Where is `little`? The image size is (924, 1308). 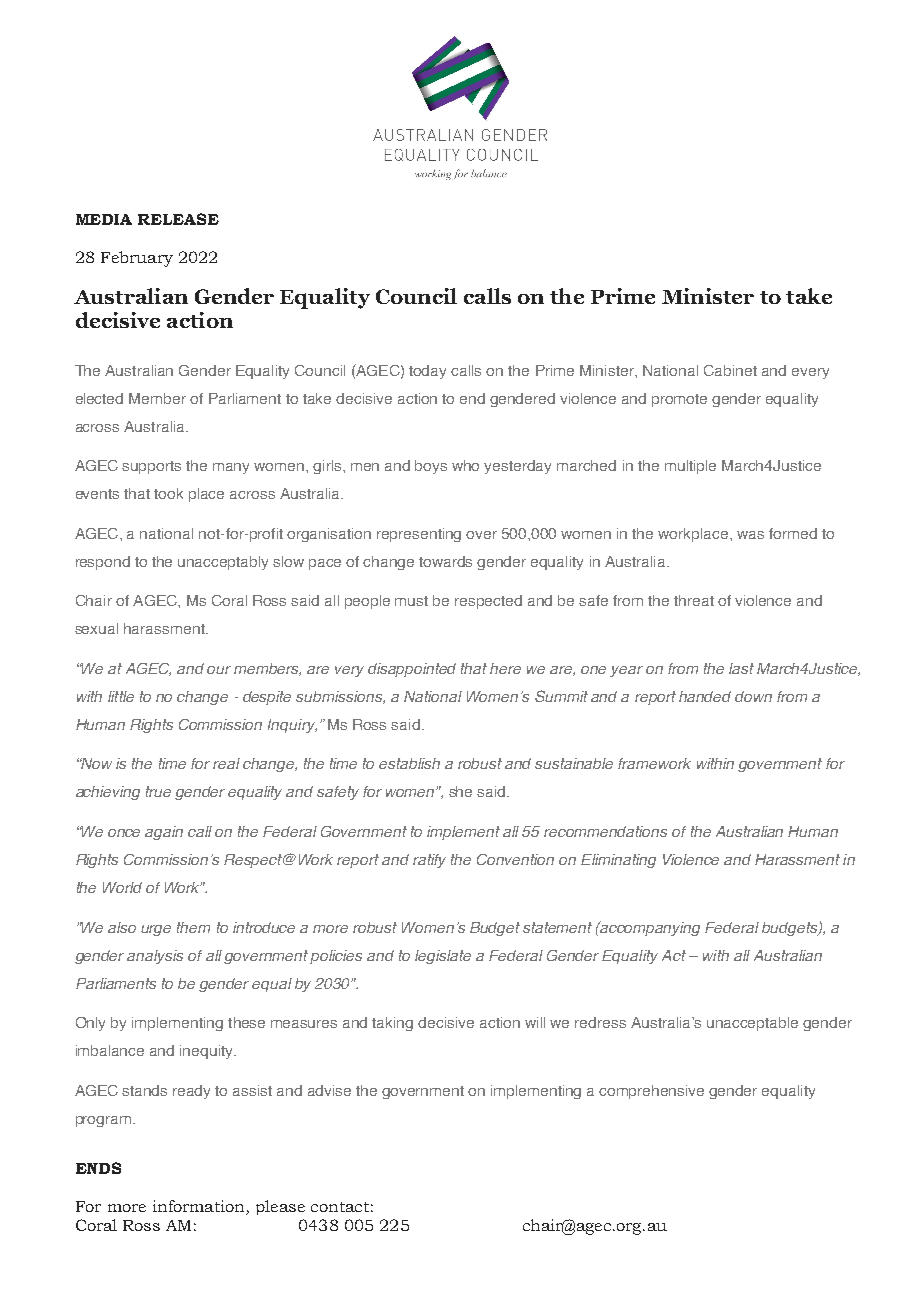
little is located at coordinates (121, 696).
